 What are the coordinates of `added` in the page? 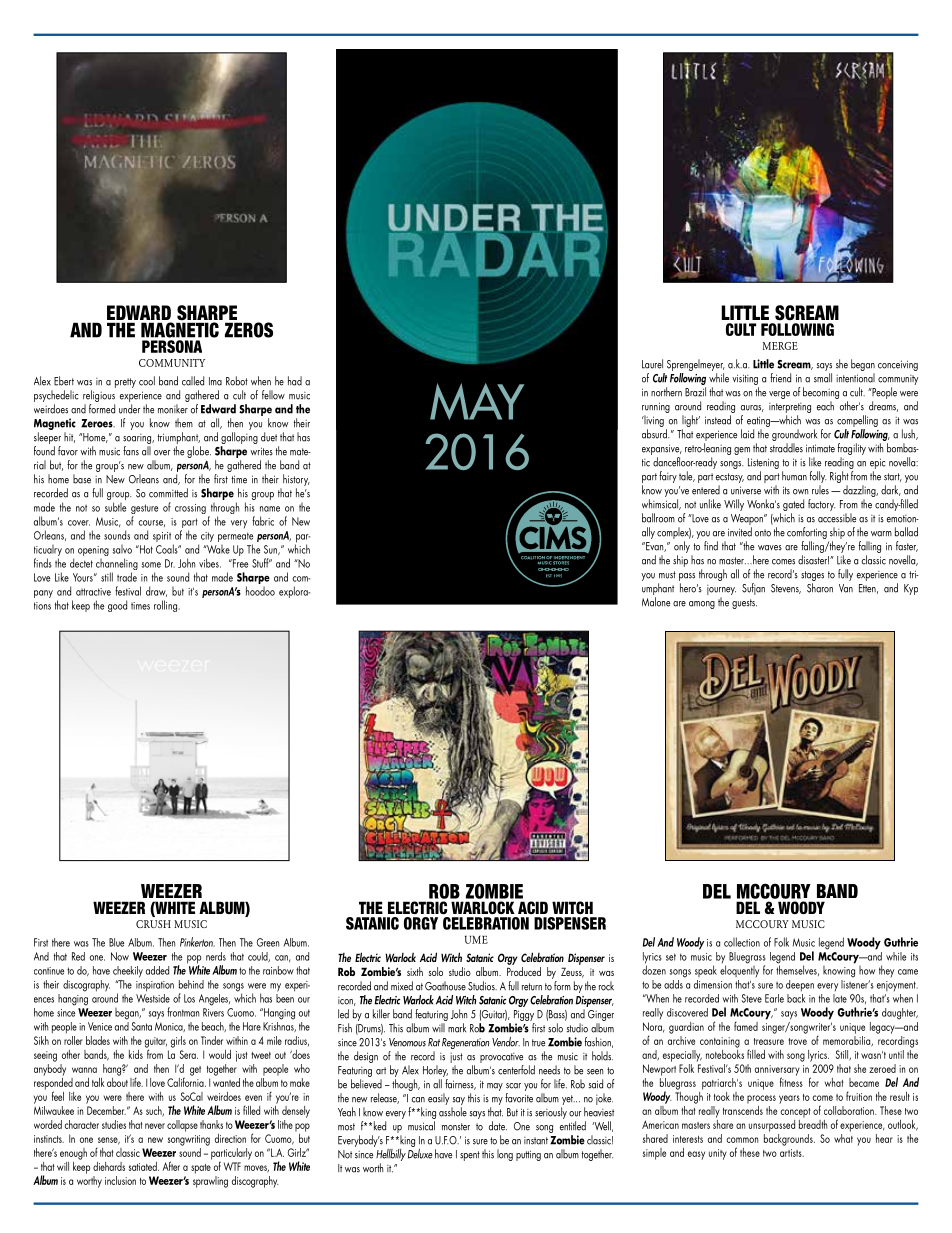 It's located at (157, 970).
